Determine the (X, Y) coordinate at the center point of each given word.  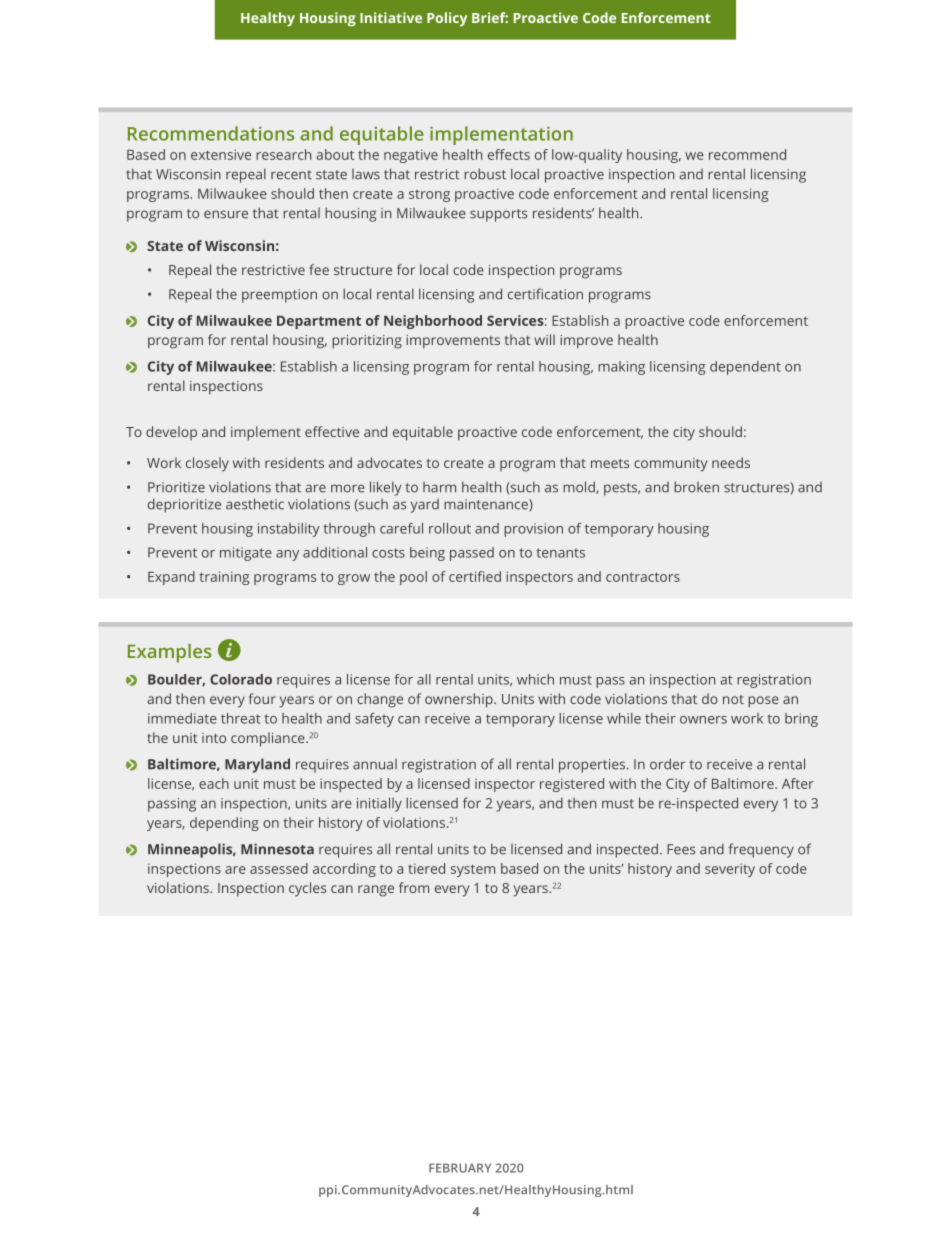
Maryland (257, 765)
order (667, 764)
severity (730, 870)
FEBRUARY (460, 1168)
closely (207, 464)
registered (572, 785)
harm (439, 487)
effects (509, 154)
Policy (447, 19)
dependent (745, 368)
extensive (221, 154)
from (414, 887)
